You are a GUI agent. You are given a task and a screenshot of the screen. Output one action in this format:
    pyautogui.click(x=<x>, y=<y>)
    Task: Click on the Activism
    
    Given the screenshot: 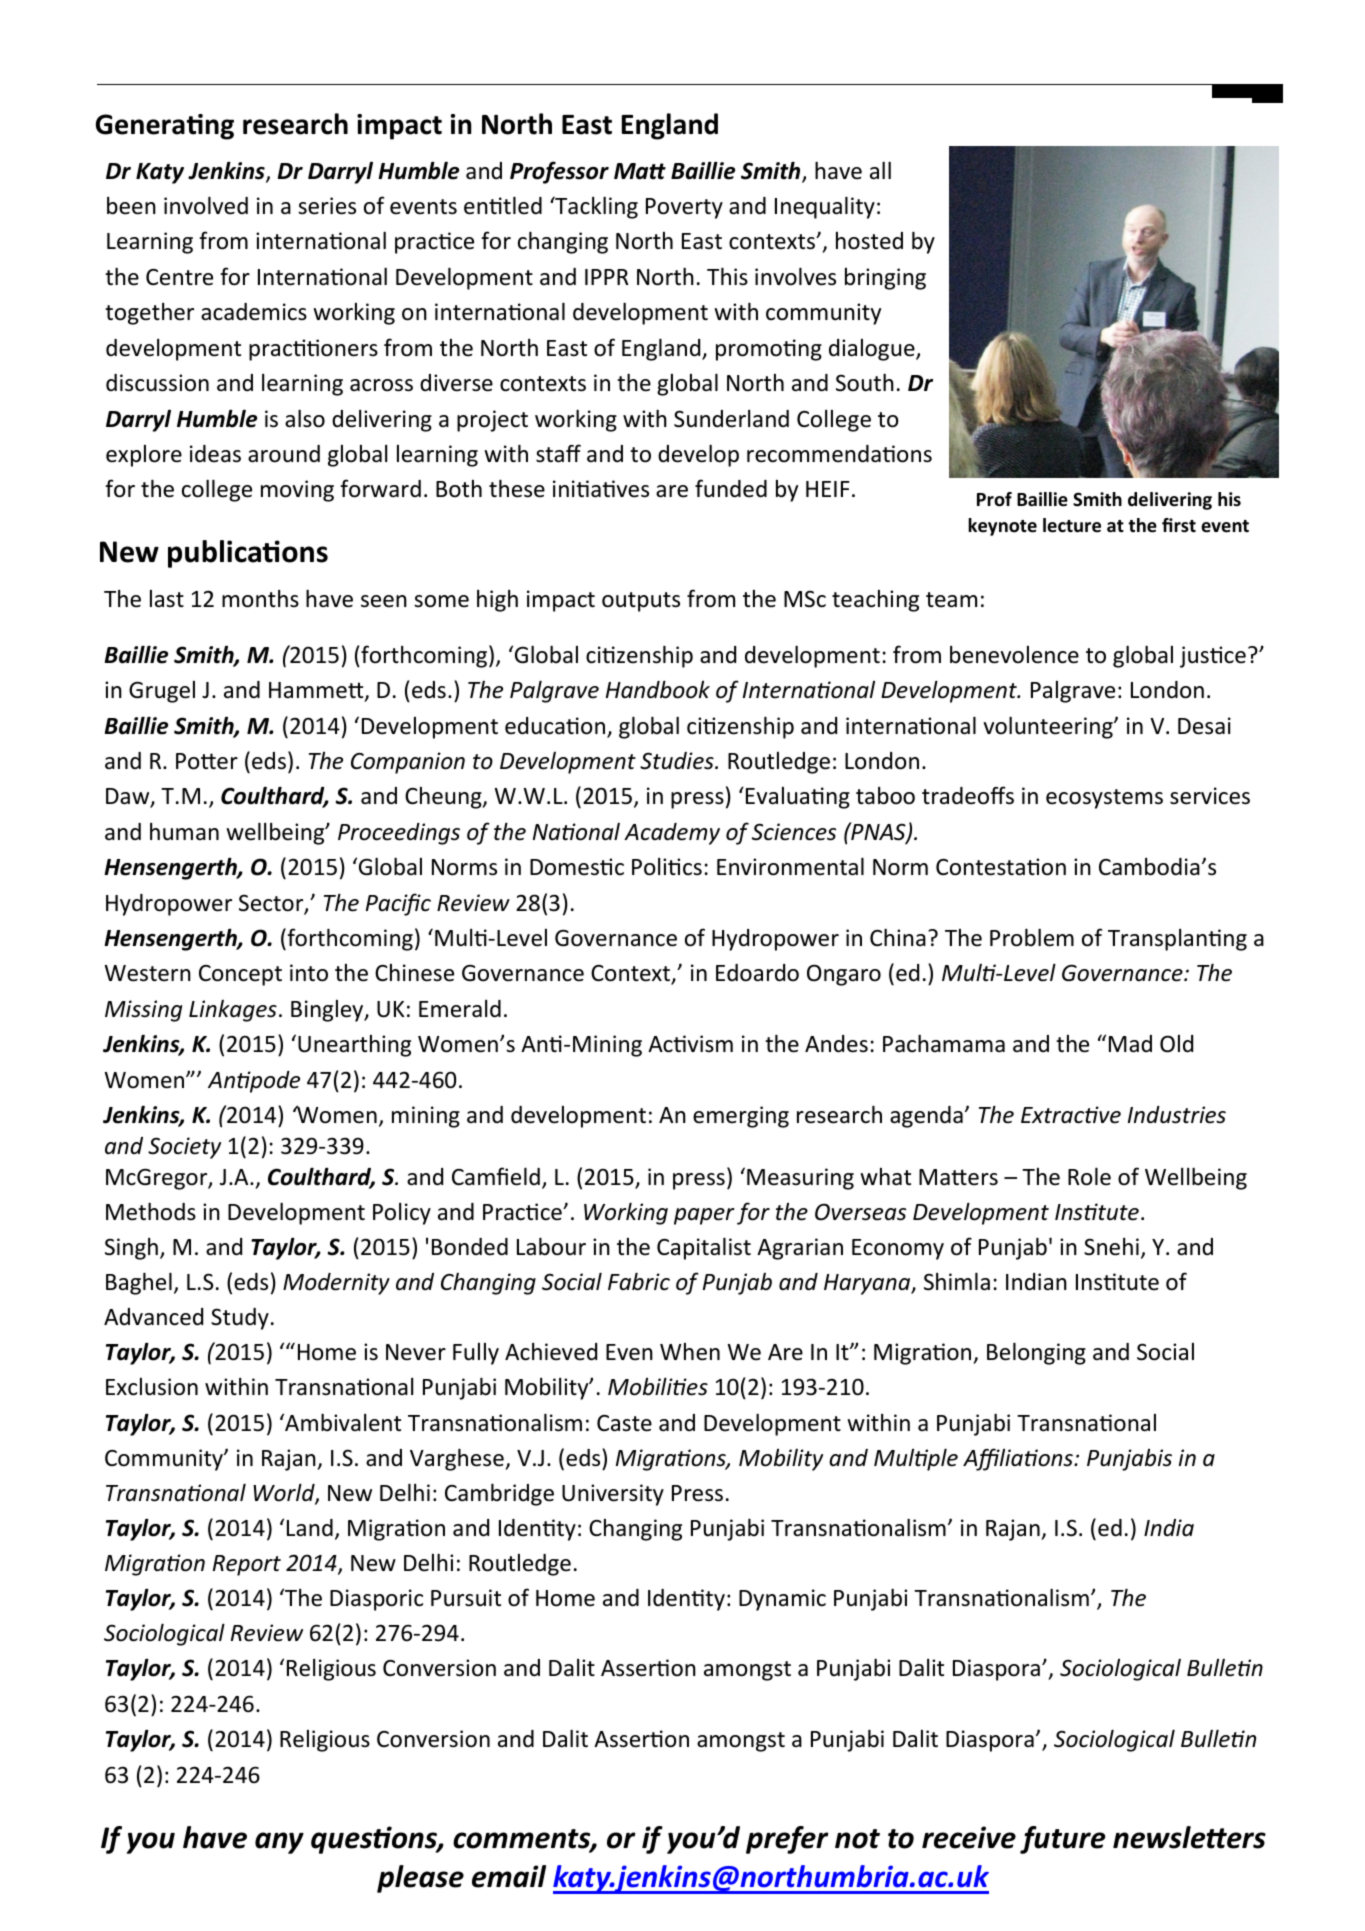 What is the action you would take?
    pyautogui.click(x=690, y=1044)
